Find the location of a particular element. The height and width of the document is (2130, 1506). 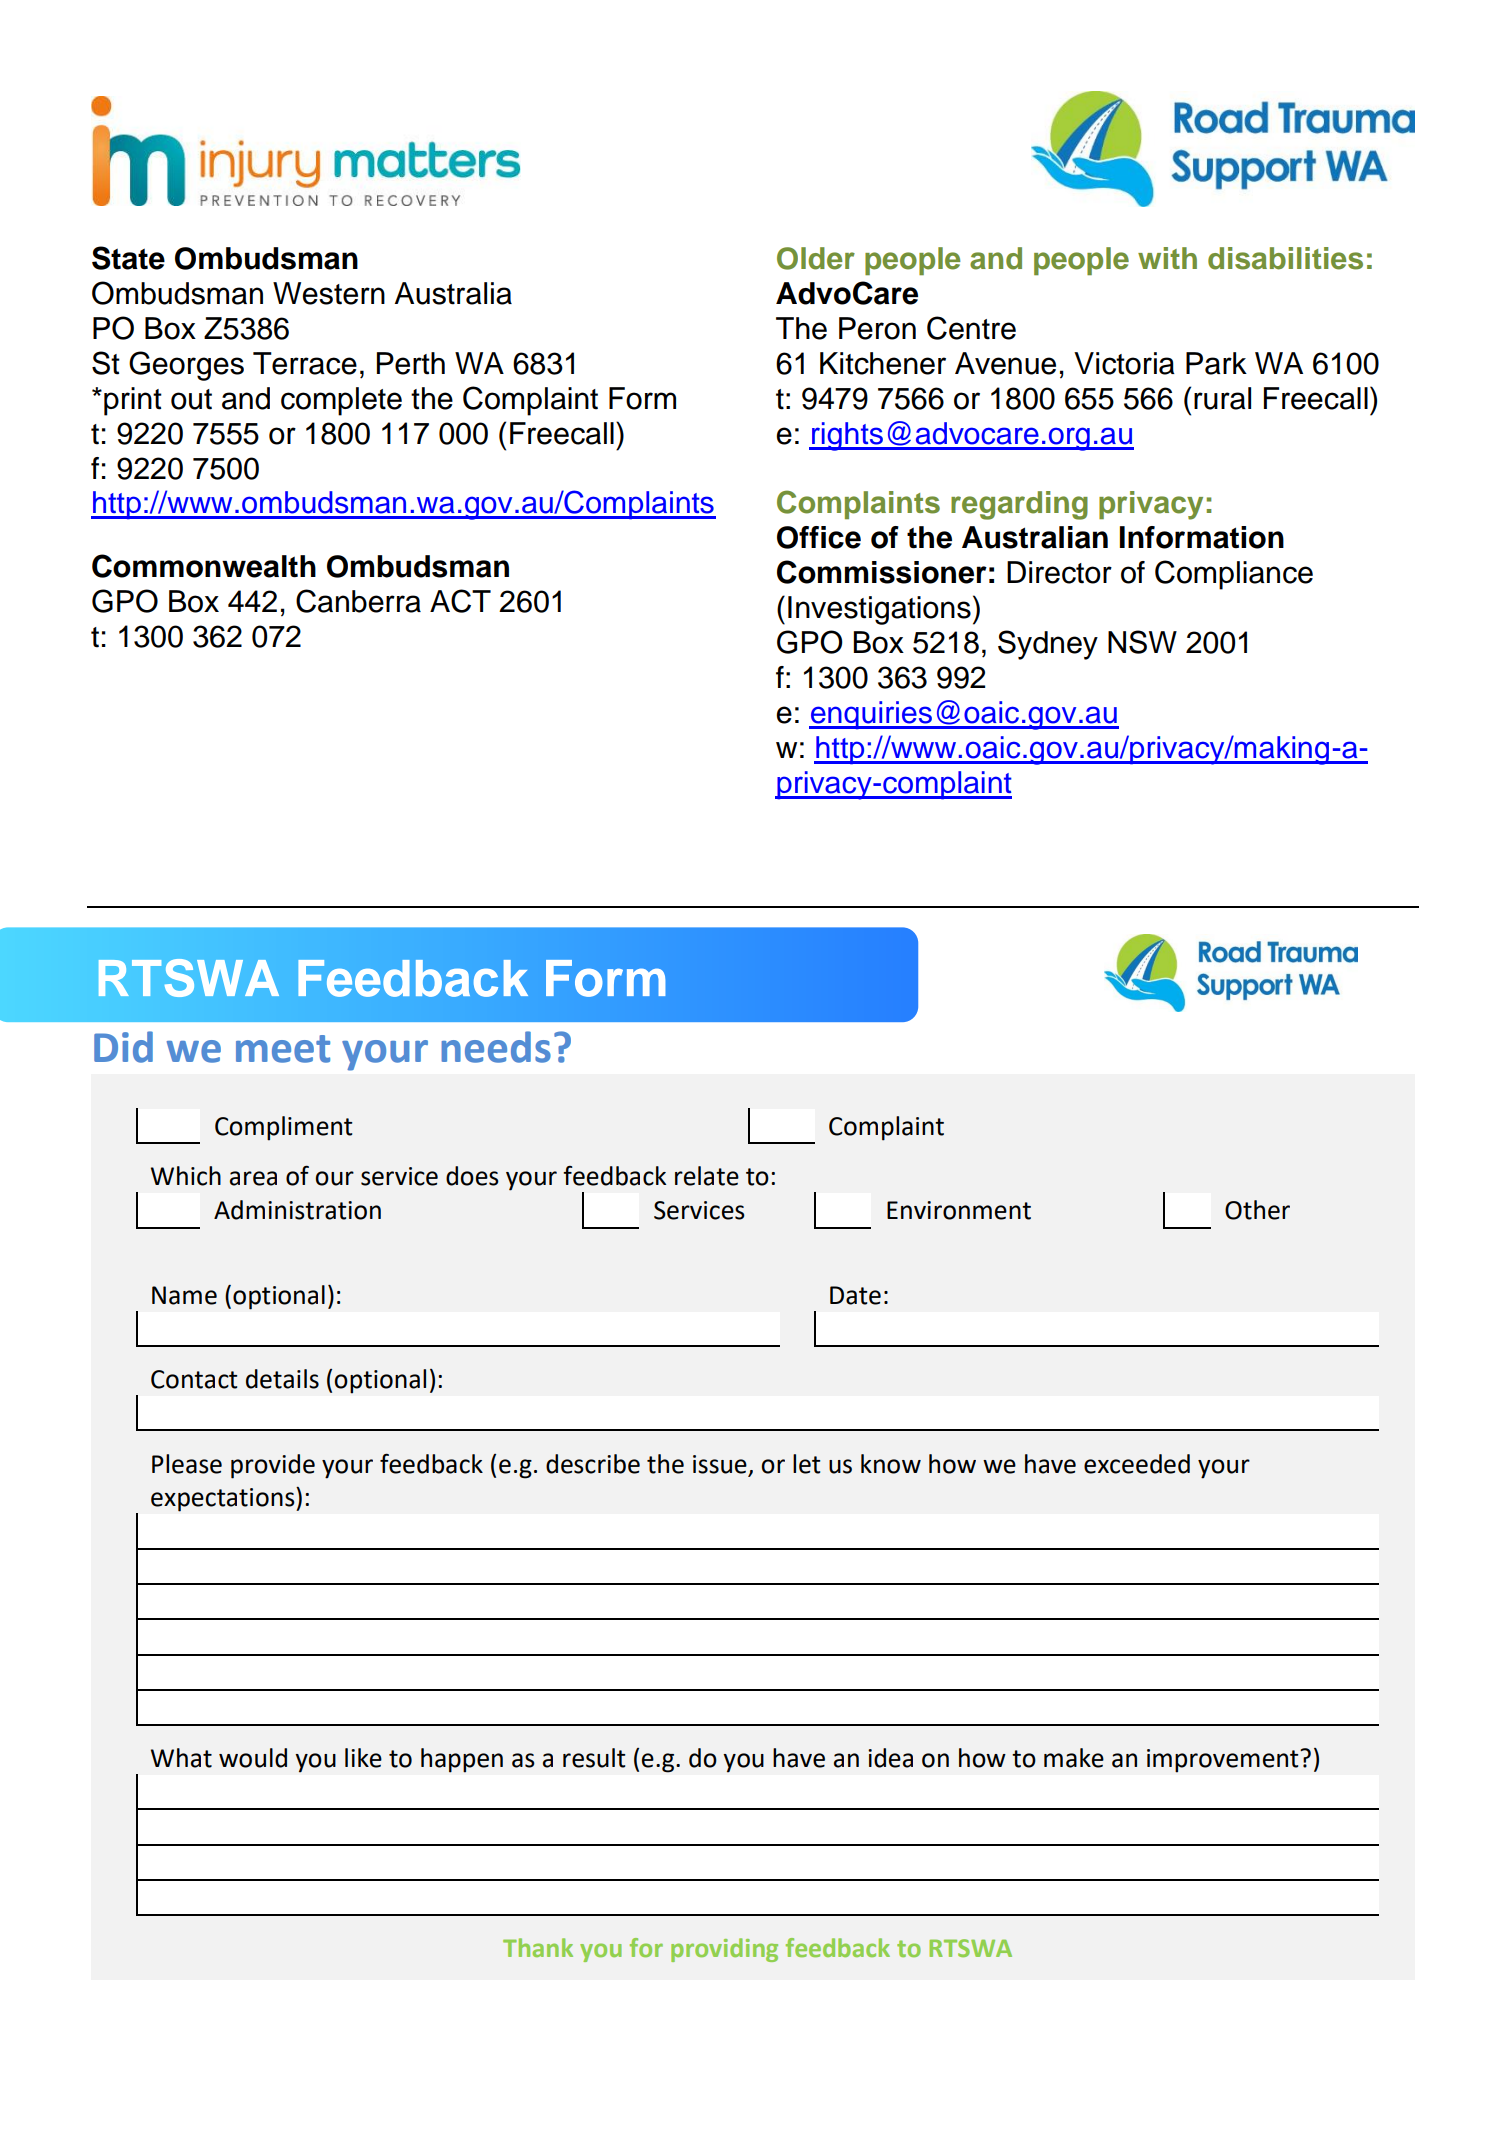

Western is located at coordinates (329, 293).
